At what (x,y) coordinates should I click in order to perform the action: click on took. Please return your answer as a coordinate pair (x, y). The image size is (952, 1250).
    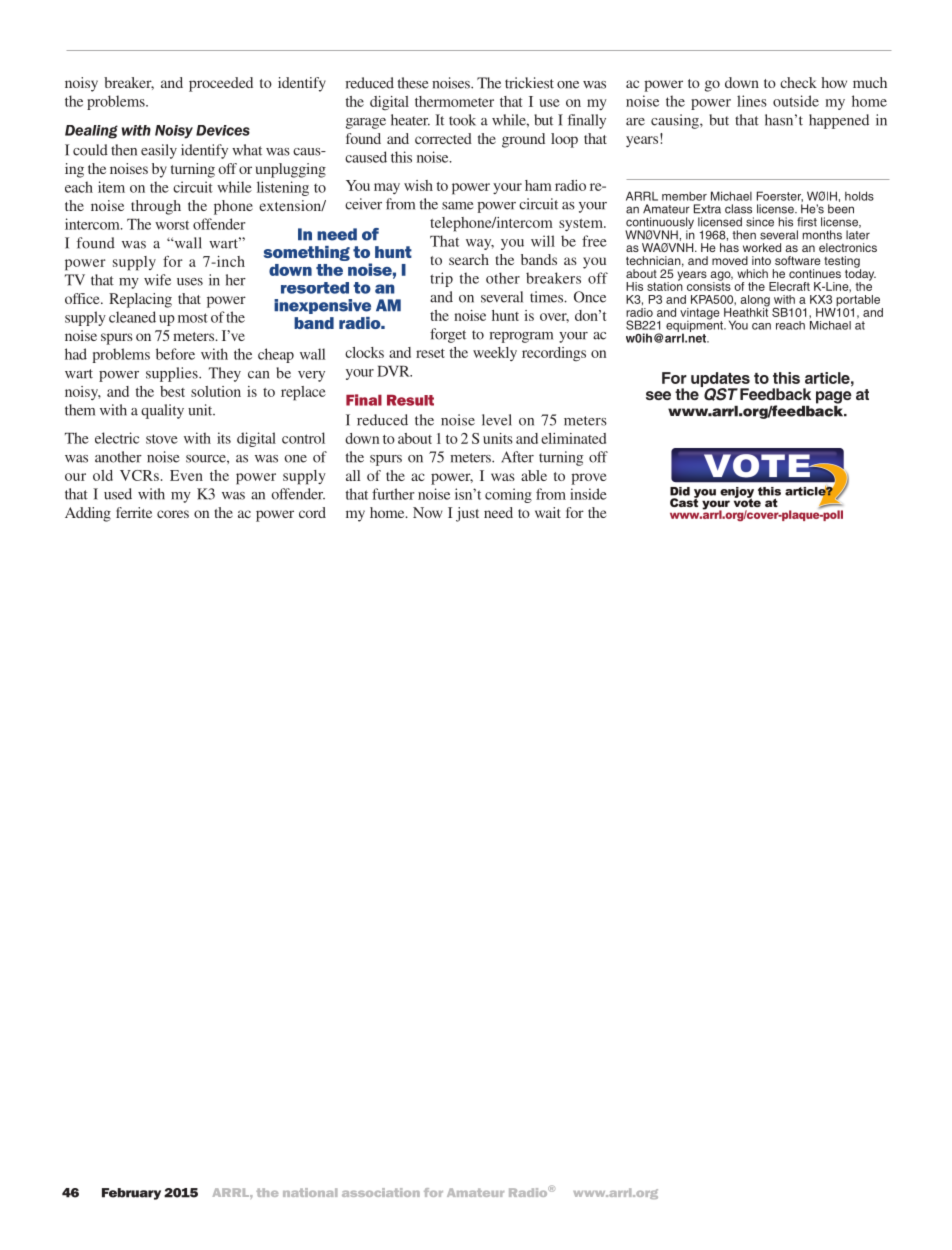
    Looking at the image, I should click on (462, 120).
